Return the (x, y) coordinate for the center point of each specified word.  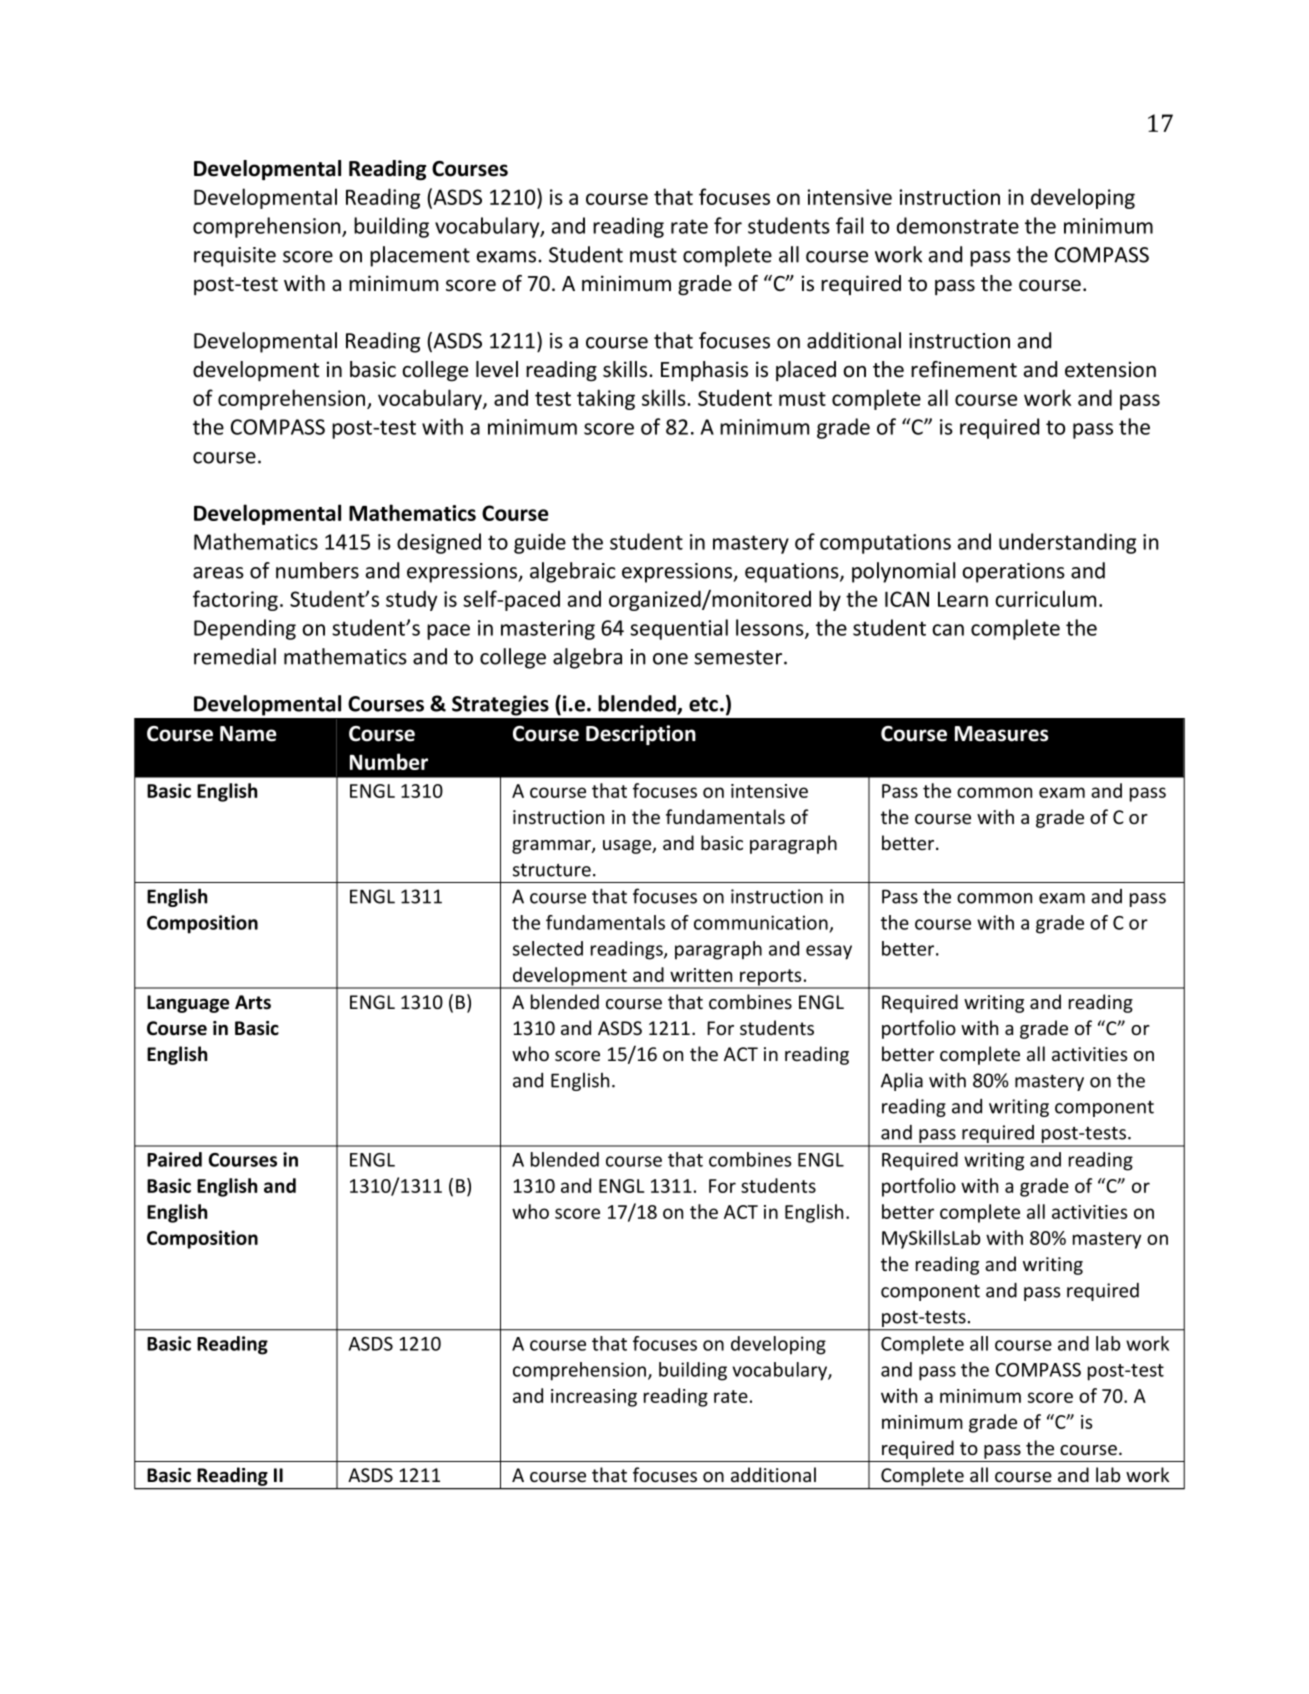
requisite (235, 257)
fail (849, 225)
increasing (594, 1398)
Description (641, 735)
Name (248, 734)
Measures (1001, 734)
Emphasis (704, 371)
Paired (174, 1159)
